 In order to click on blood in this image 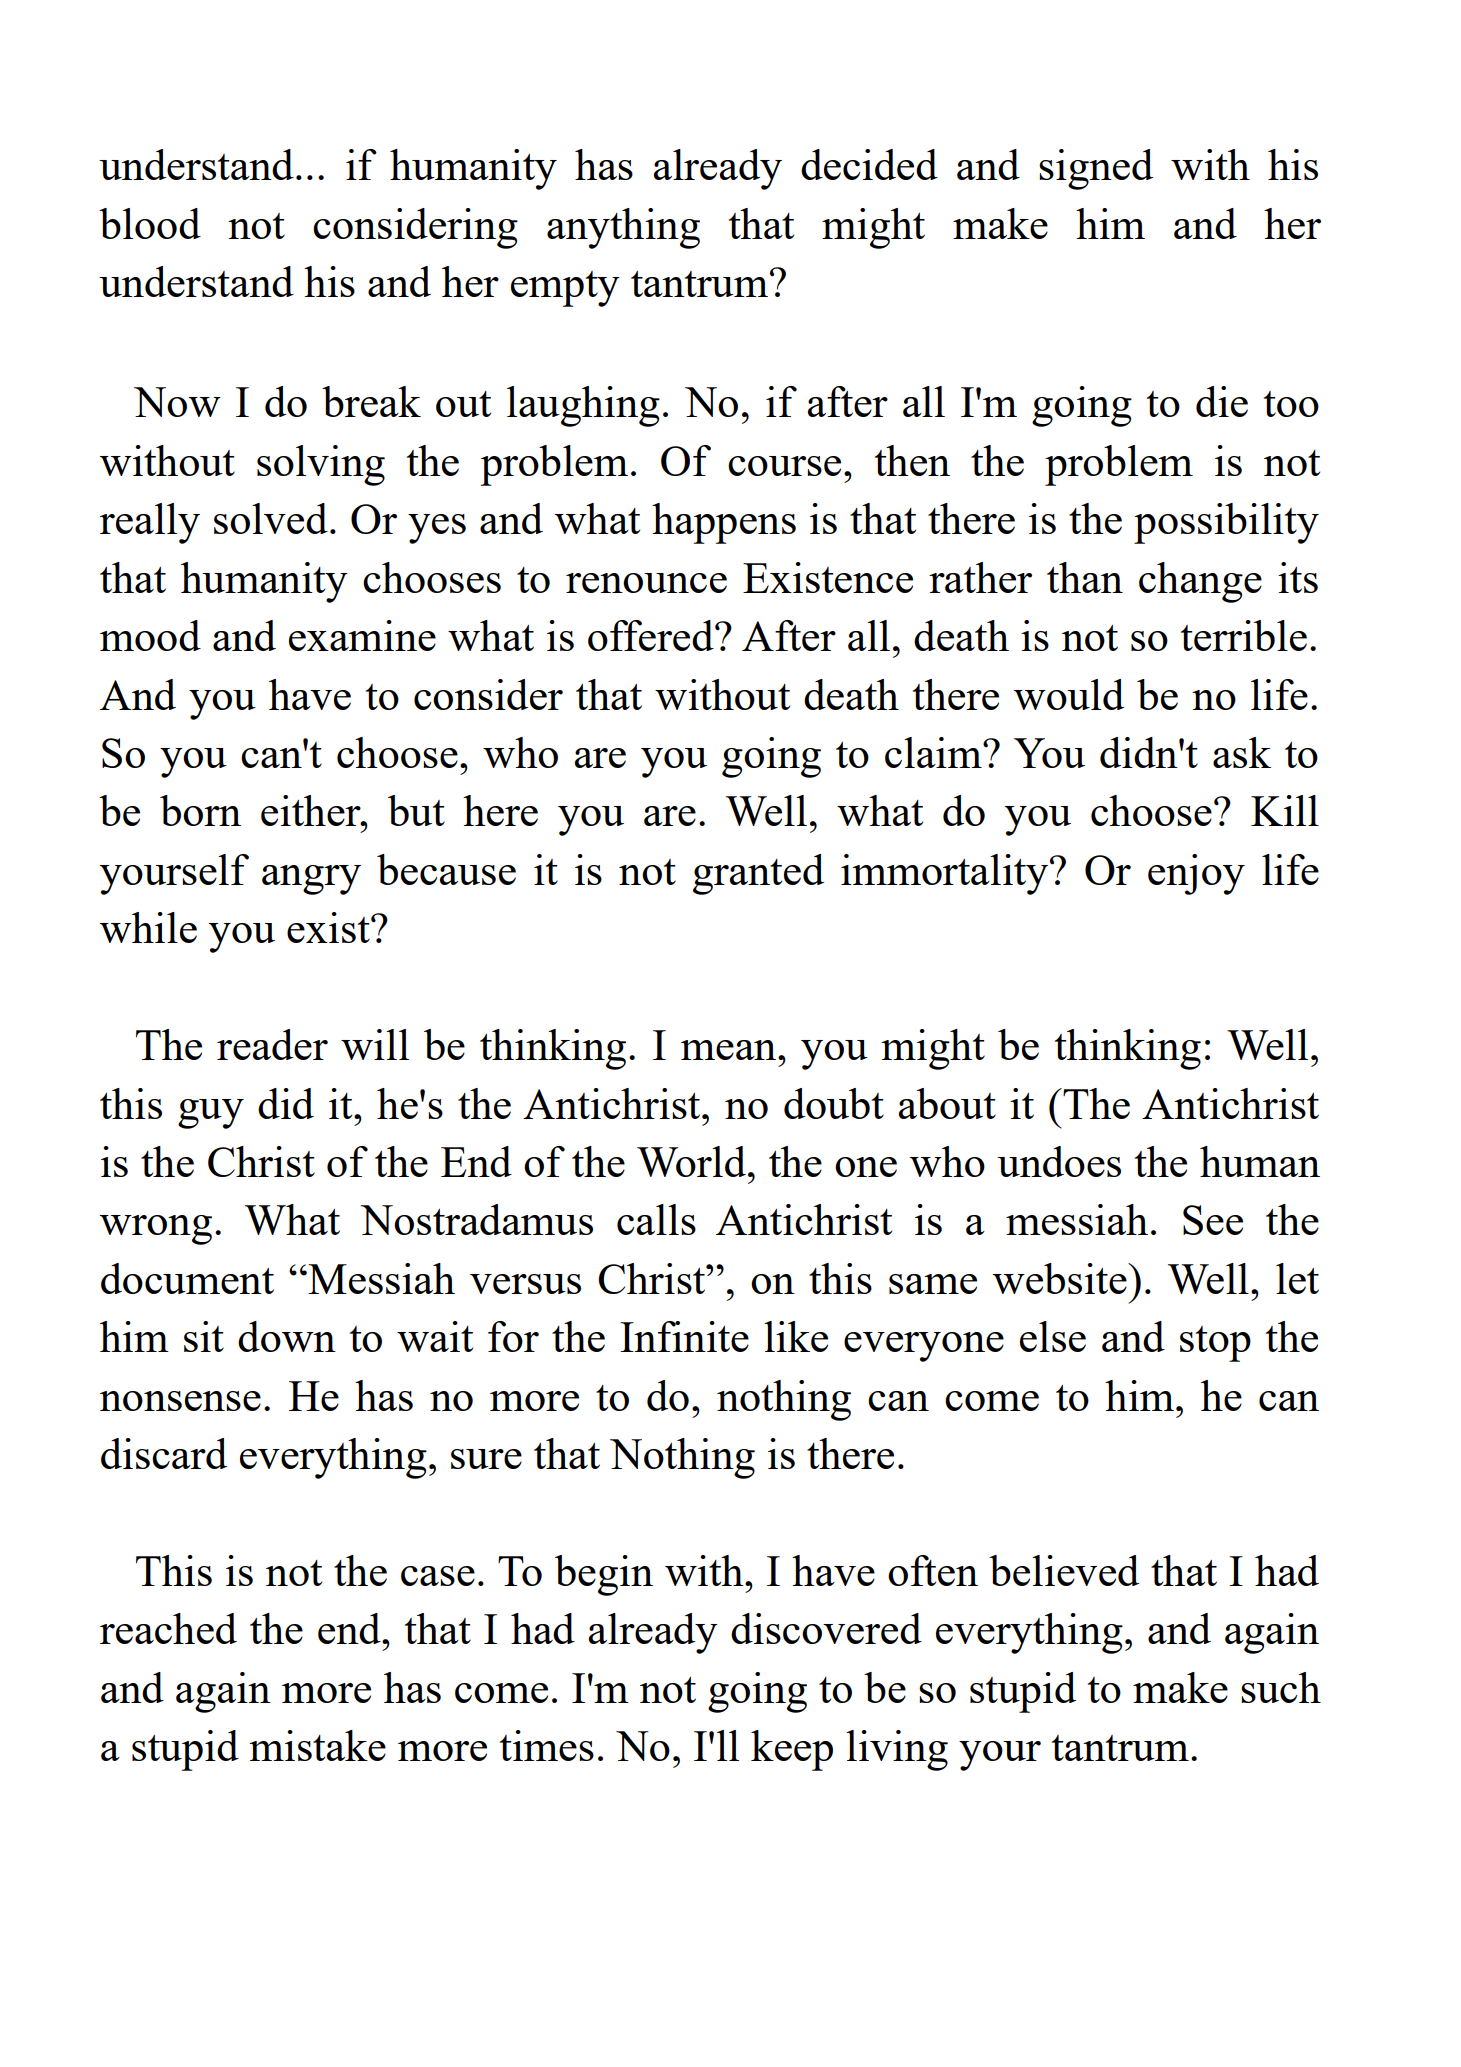, I will do `click(150, 223)`.
